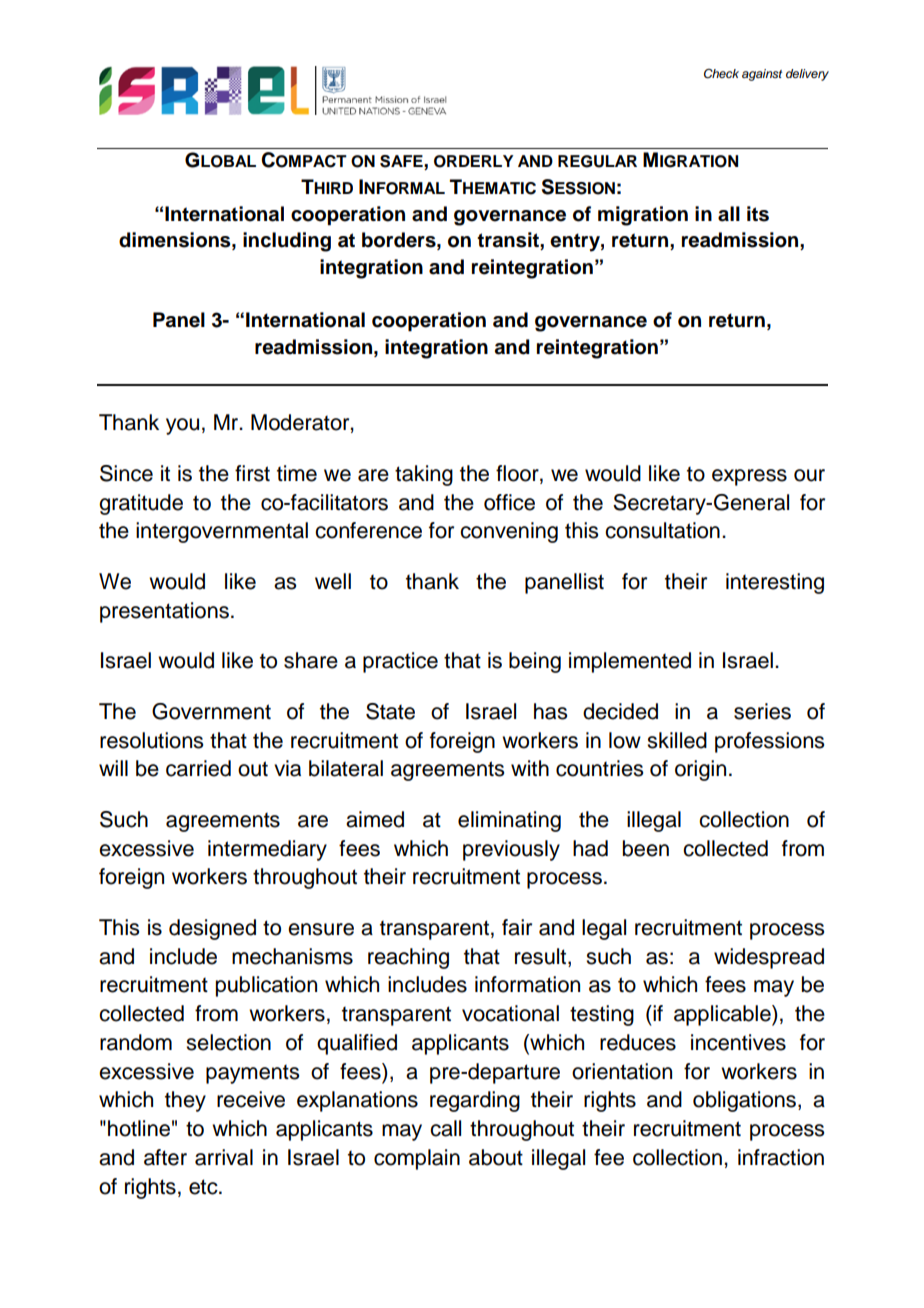 Image resolution: width=924 pixels, height=1308 pixels. What do you see at coordinates (390, 711) in the document?
I see `State` at bounding box center [390, 711].
